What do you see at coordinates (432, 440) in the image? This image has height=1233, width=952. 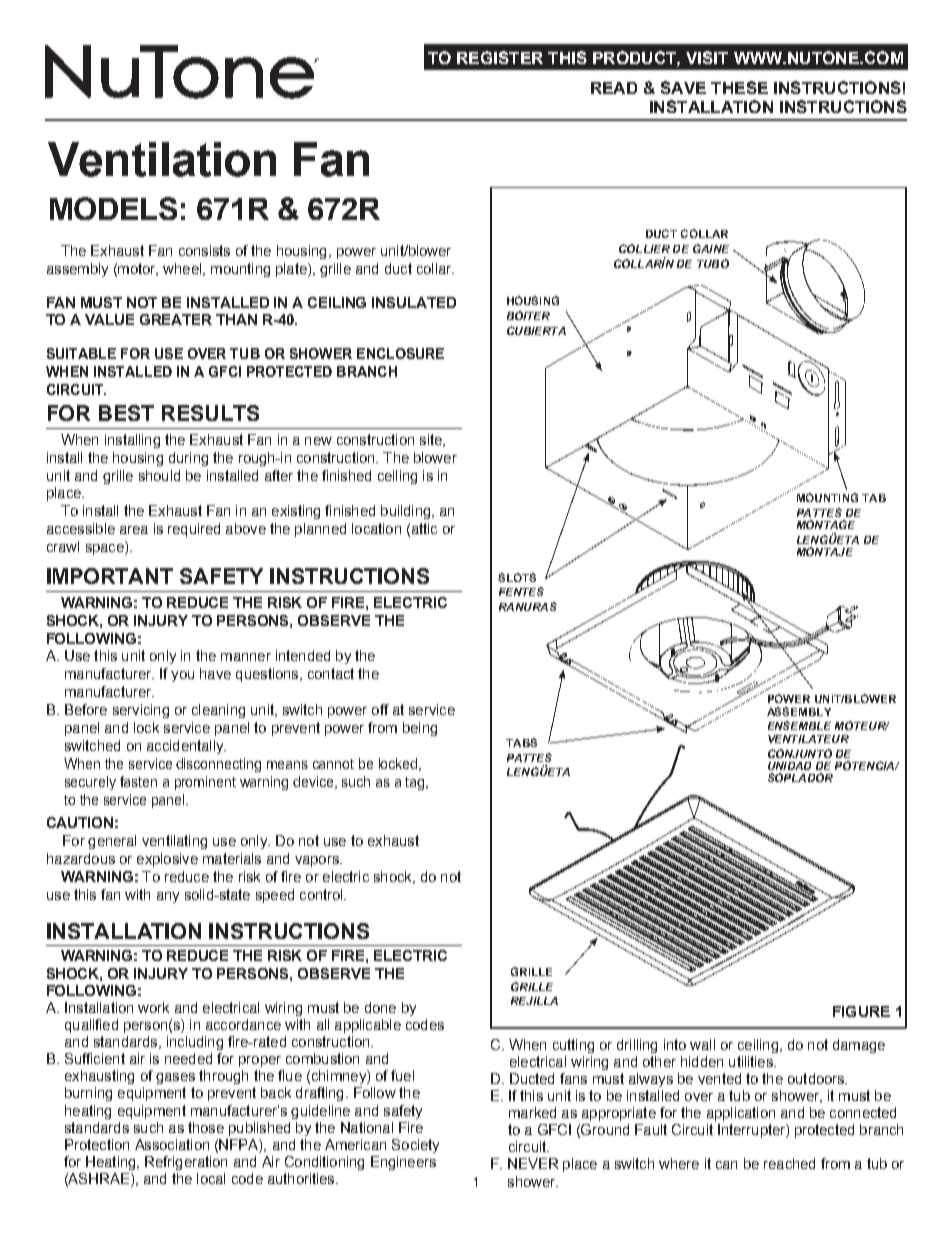 I see `site` at bounding box center [432, 440].
